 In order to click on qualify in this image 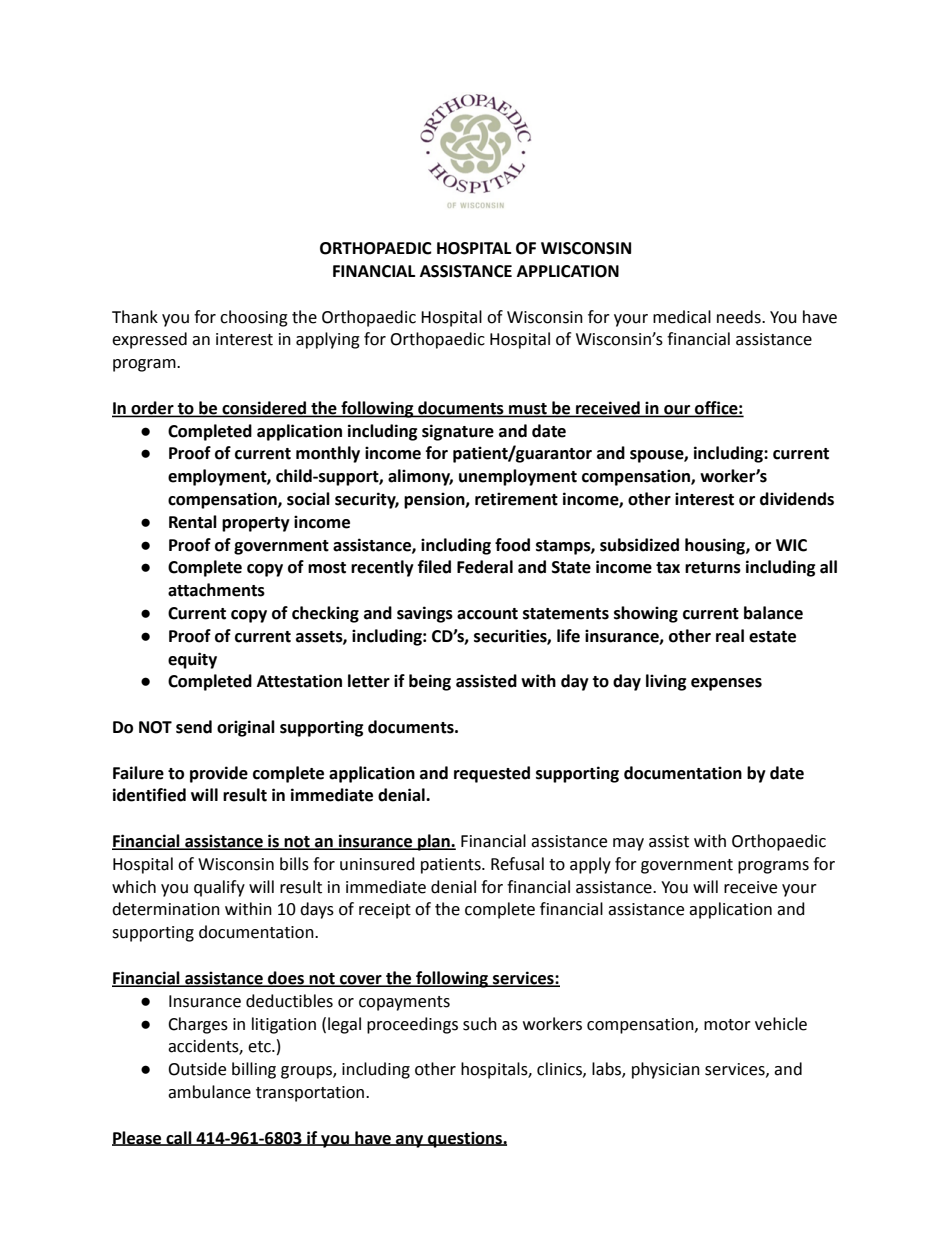, I will do `click(219, 888)`.
